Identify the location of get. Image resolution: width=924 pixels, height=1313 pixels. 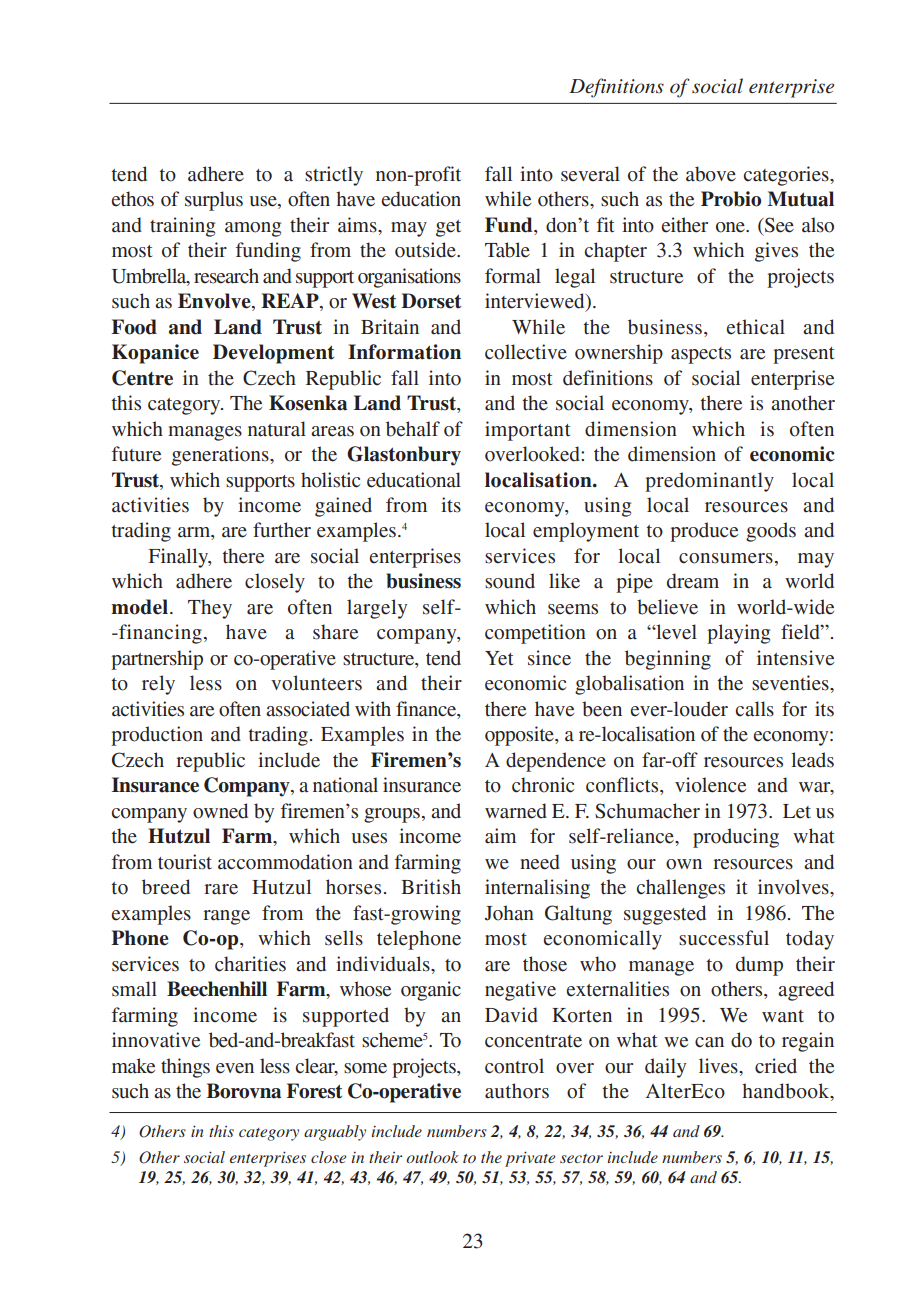
(448, 228).
